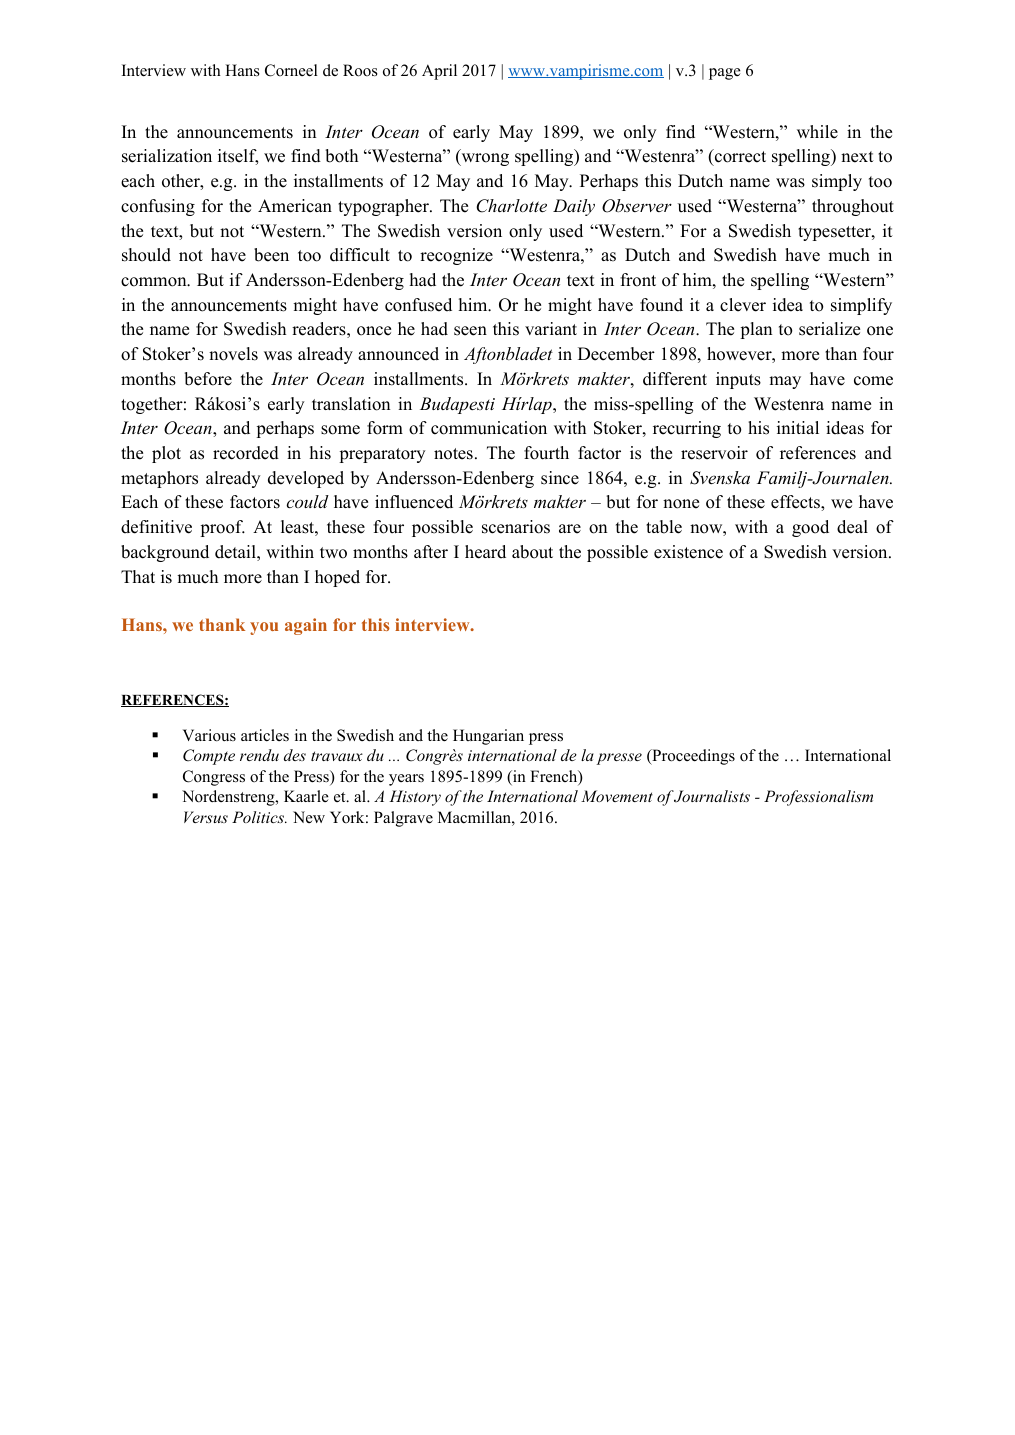 This screenshot has height=1435, width=1015. Describe the element at coordinates (798, 427) in the screenshot. I see `initial` at that location.
